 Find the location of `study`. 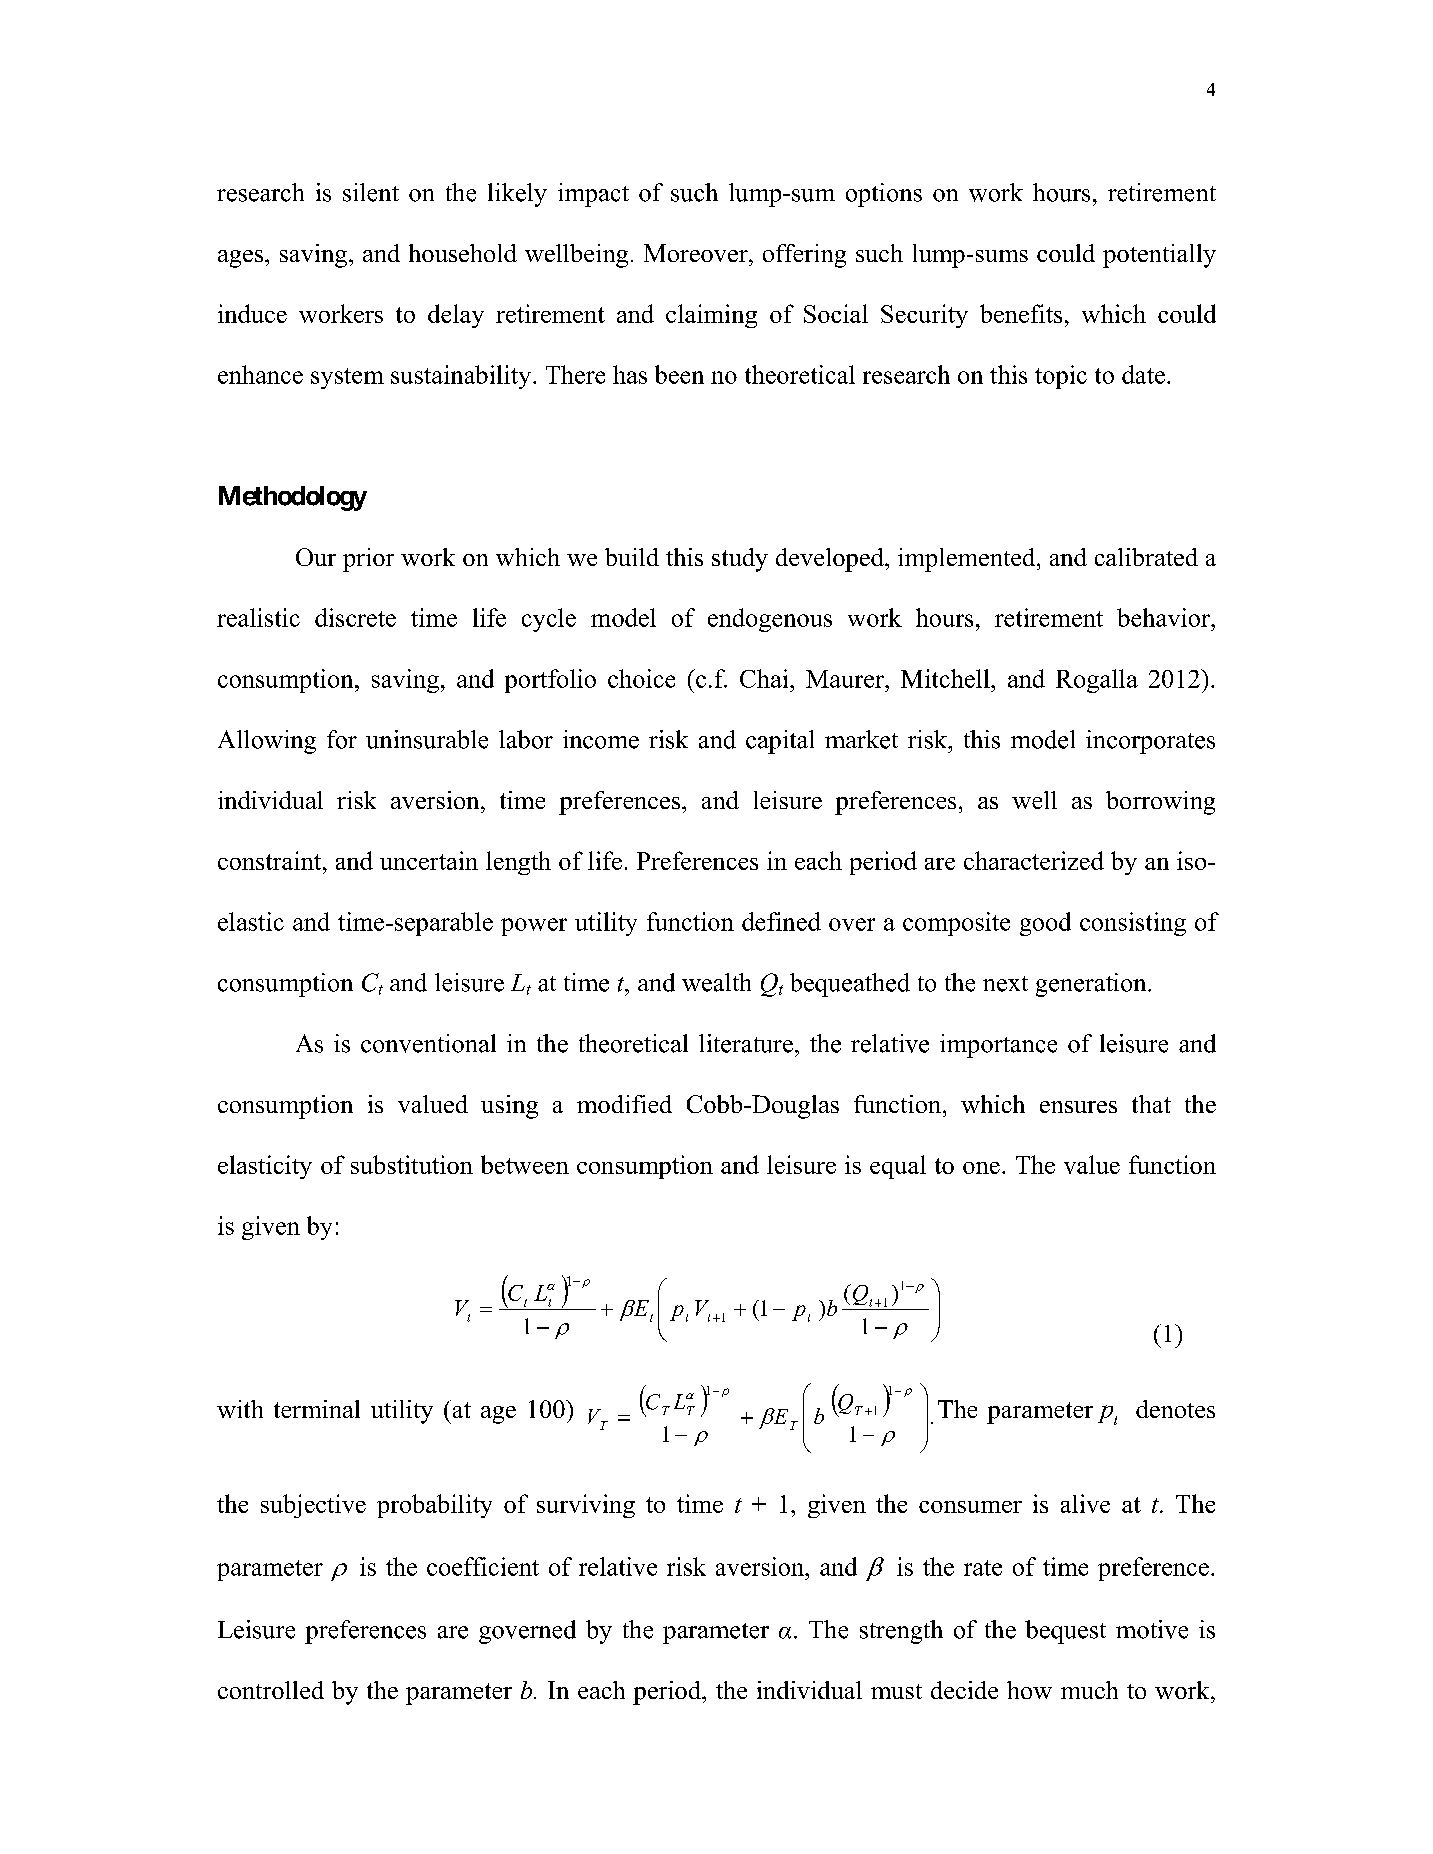

study is located at coordinates (740, 560).
